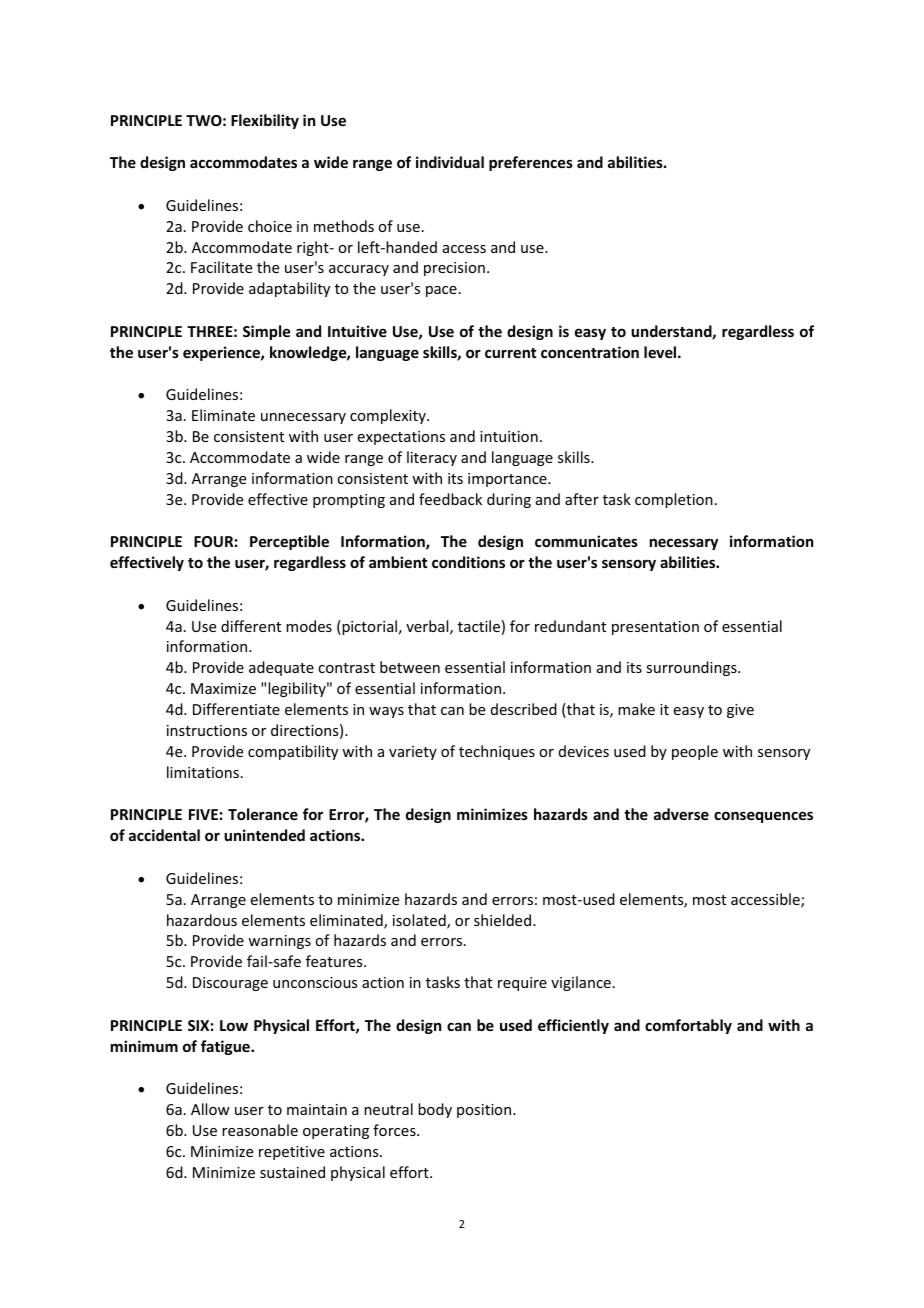 The width and height of the image is (924, 1308). I want to click on comfortably, so click(688, 1026).
